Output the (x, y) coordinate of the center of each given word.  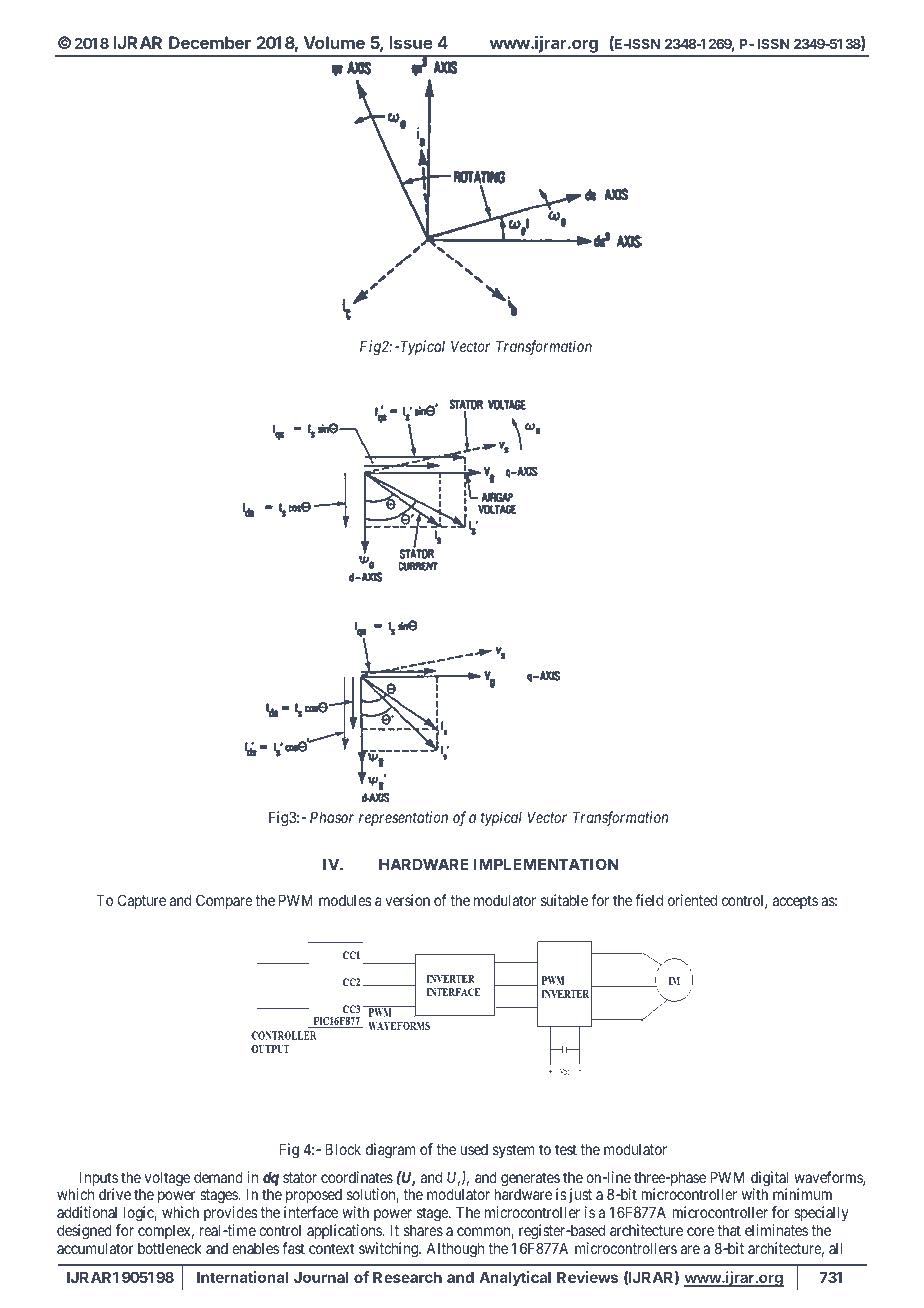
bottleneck (170, 1248)
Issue (411, 42)
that (729, 1230)
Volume (334, 42)
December (210, 42)
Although (455, 1250)
